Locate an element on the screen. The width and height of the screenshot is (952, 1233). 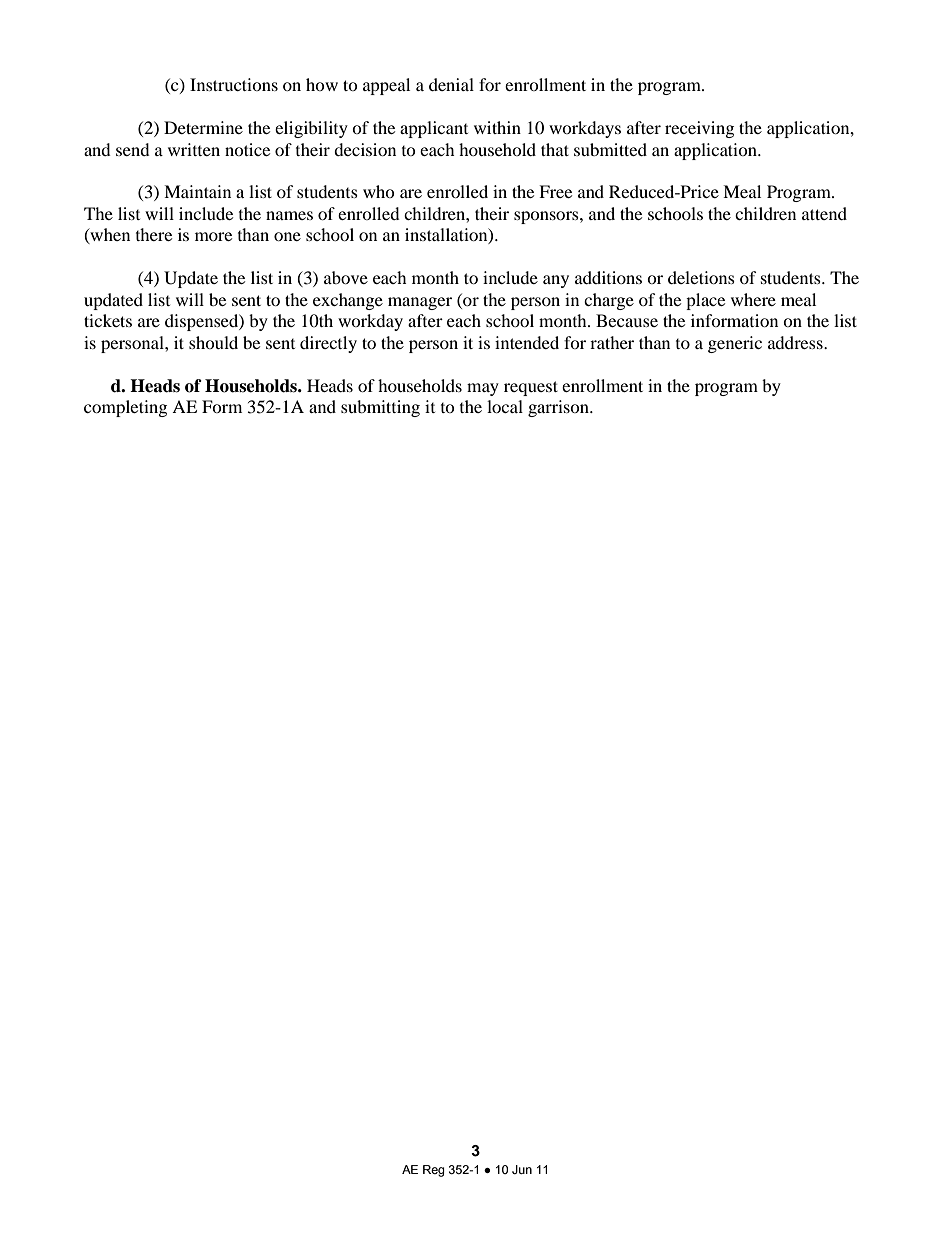
Reg is located at coordinates (434, 1171).
